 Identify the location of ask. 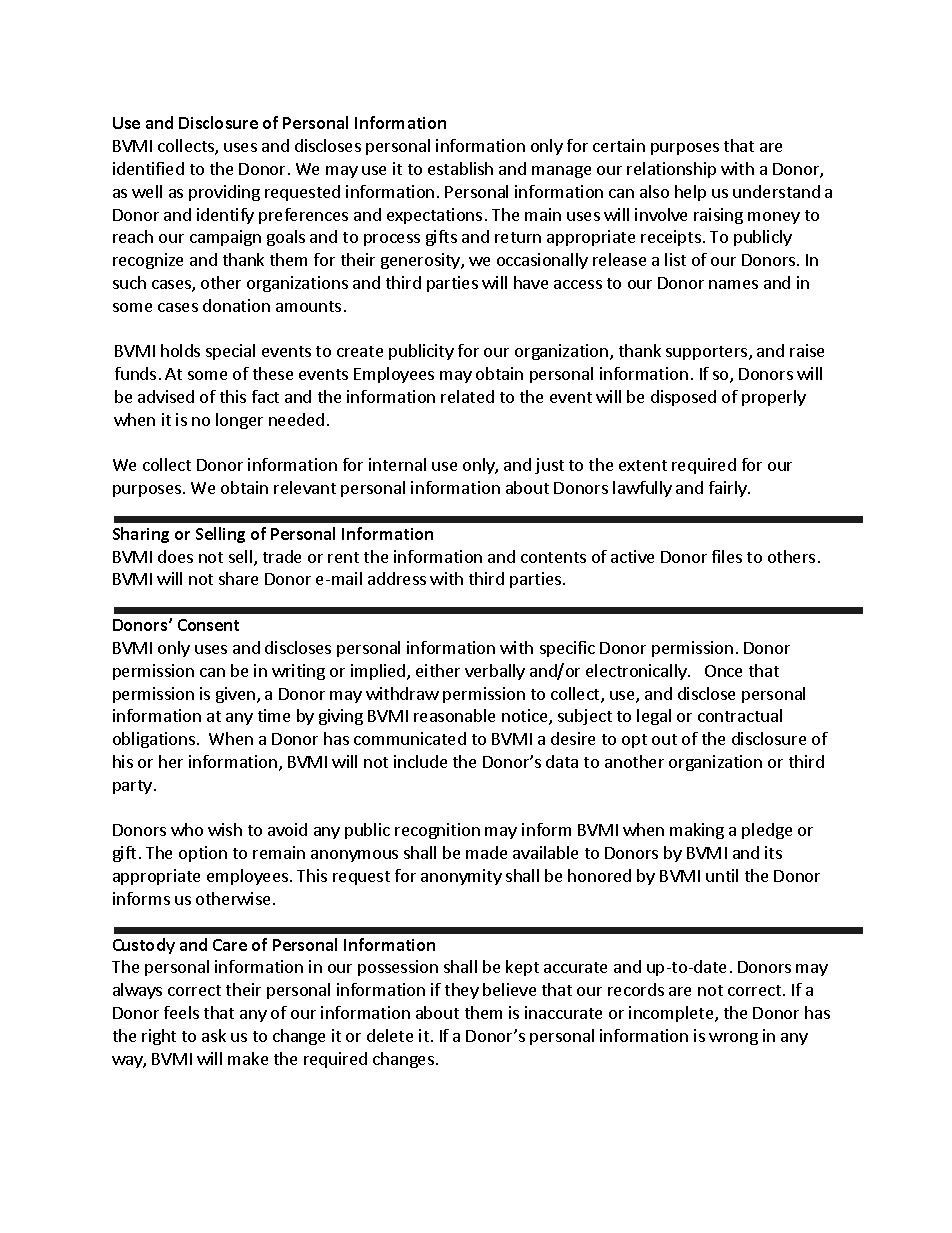
(214, 1035).
